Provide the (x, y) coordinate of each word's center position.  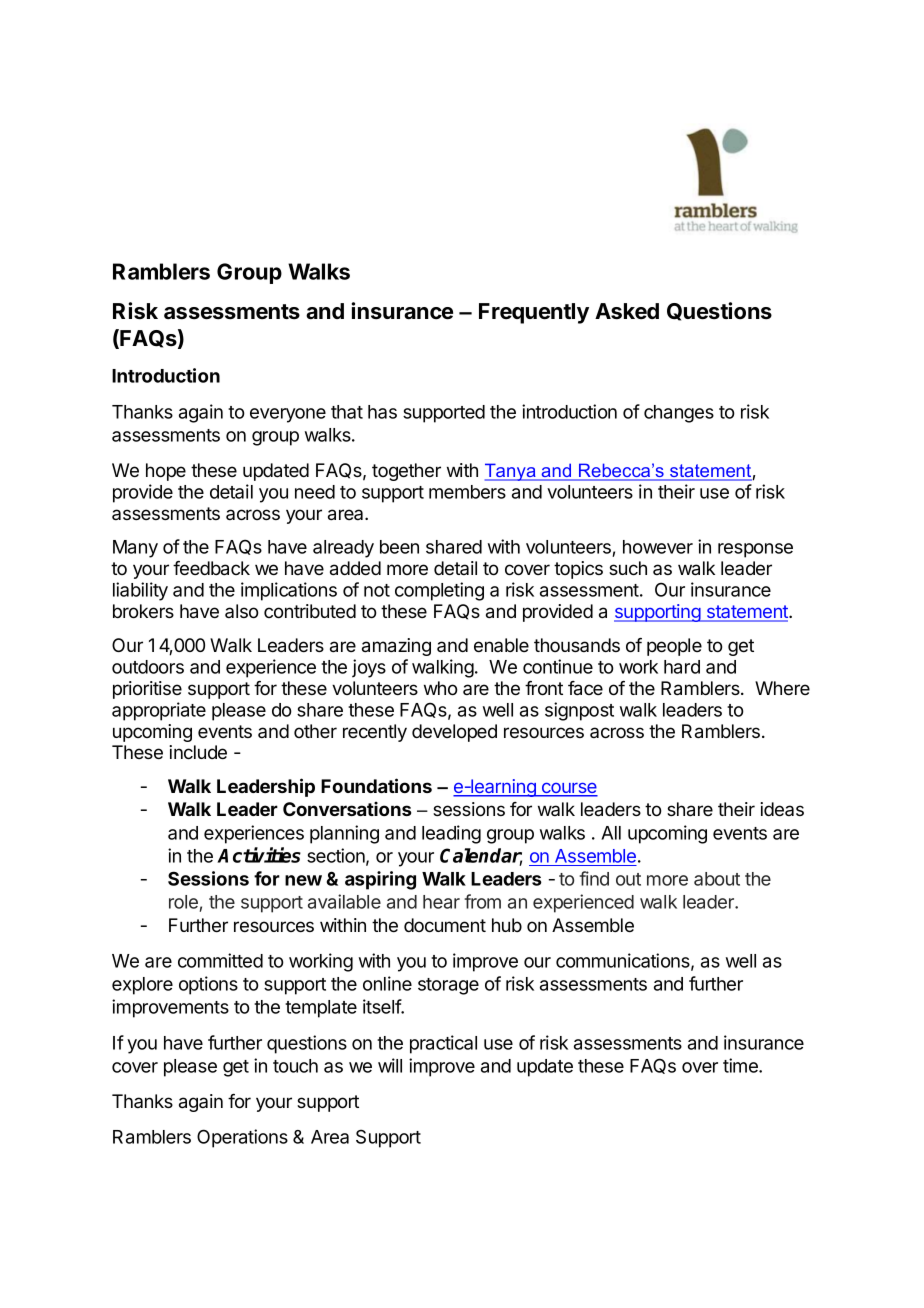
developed (454, 733)
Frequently (534, 313)
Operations (242, 1138)
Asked (627, 311)
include (198, 752)
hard (682, 667)
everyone (288, 415)
